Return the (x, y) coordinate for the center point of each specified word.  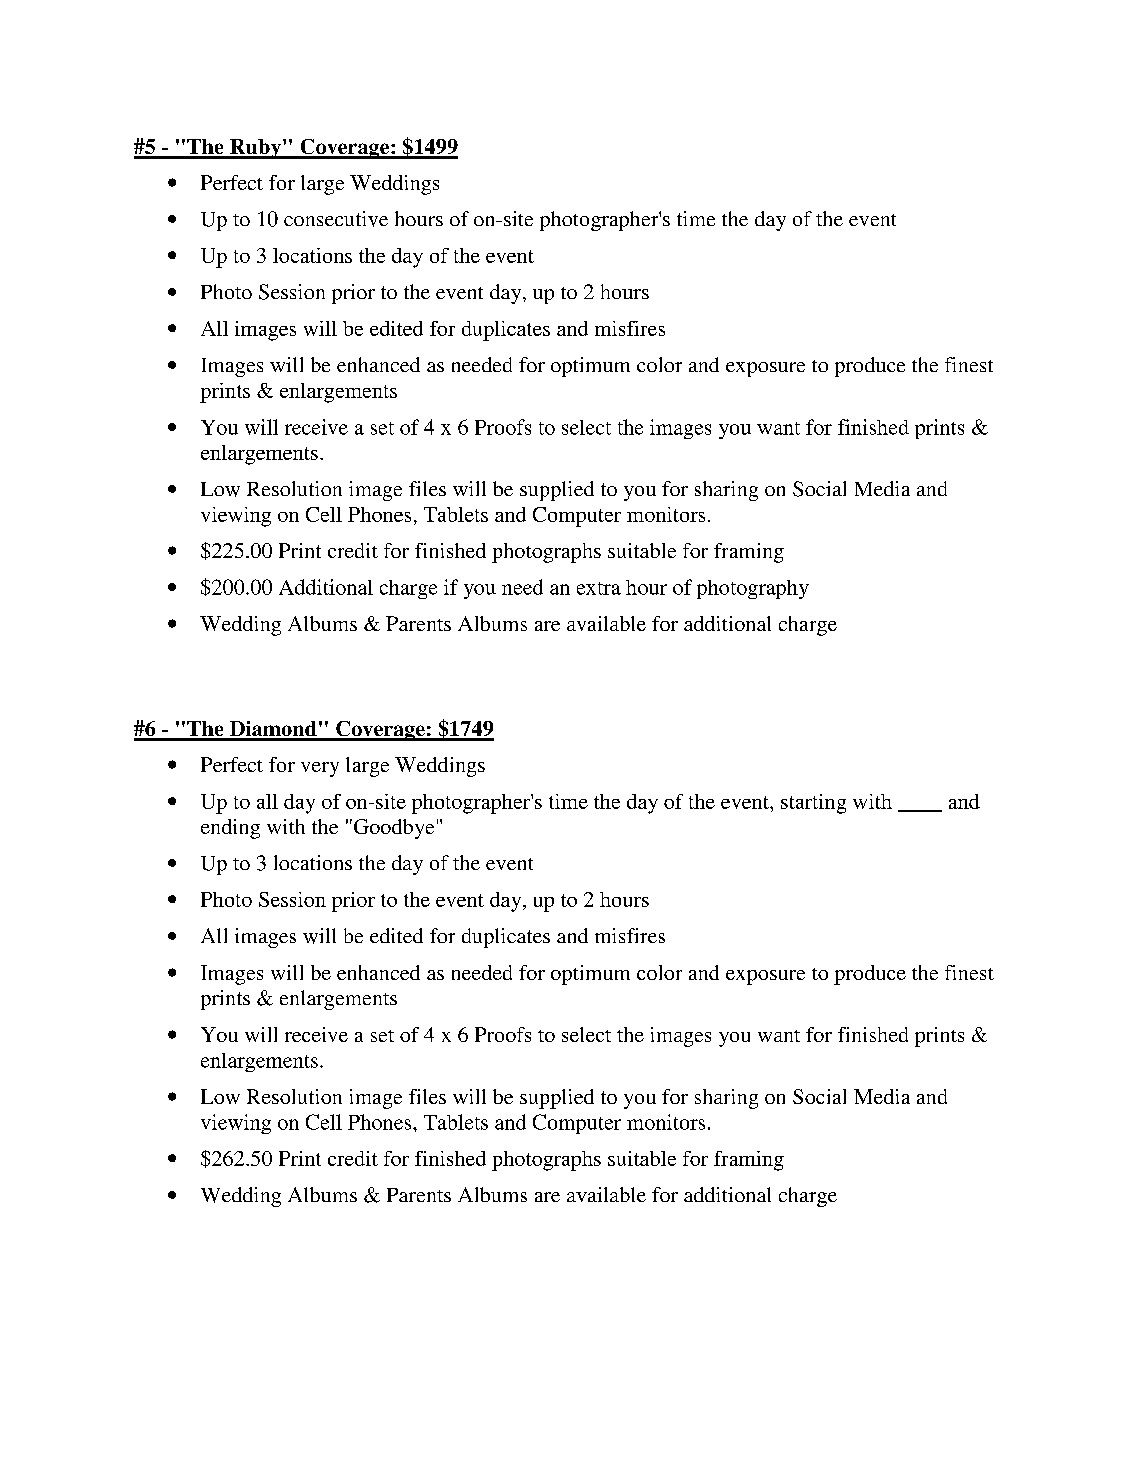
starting (813, 804)
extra (599, 588)
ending (230, 829)
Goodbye (392, 829)
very (320, 769)
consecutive (336, 219)
